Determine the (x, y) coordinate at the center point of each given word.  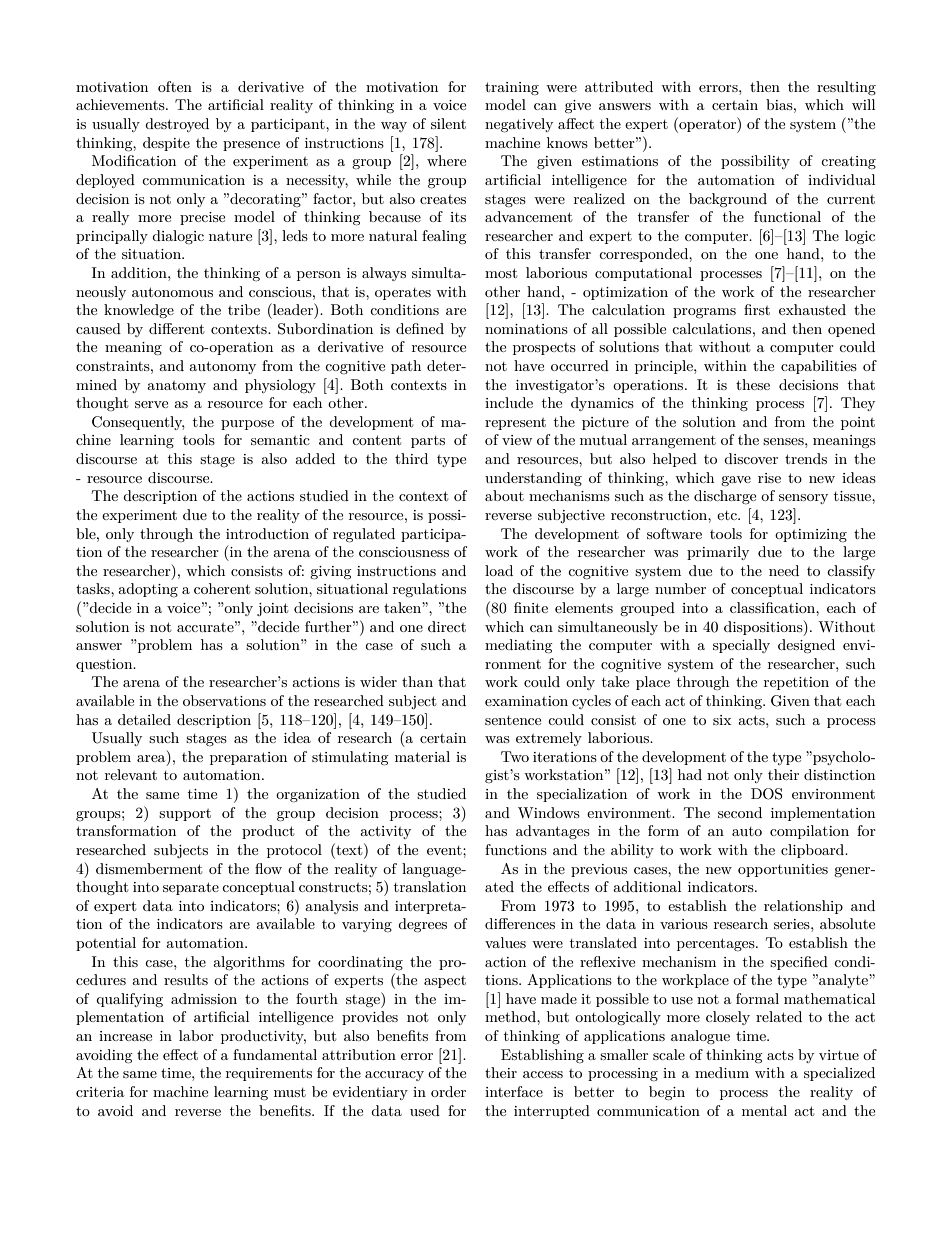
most (501, 273)
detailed (144, 719)
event (445, 850)
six (722, 720)
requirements (269, 1074)
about (504, 495)
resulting (846, 88)
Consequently (138, 423)
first (757, 309)
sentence (513, 720)
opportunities (783, 870)
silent (448, 123)
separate (191, 888)
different (176, 328)
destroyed (177, 125)
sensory (803, 499)
